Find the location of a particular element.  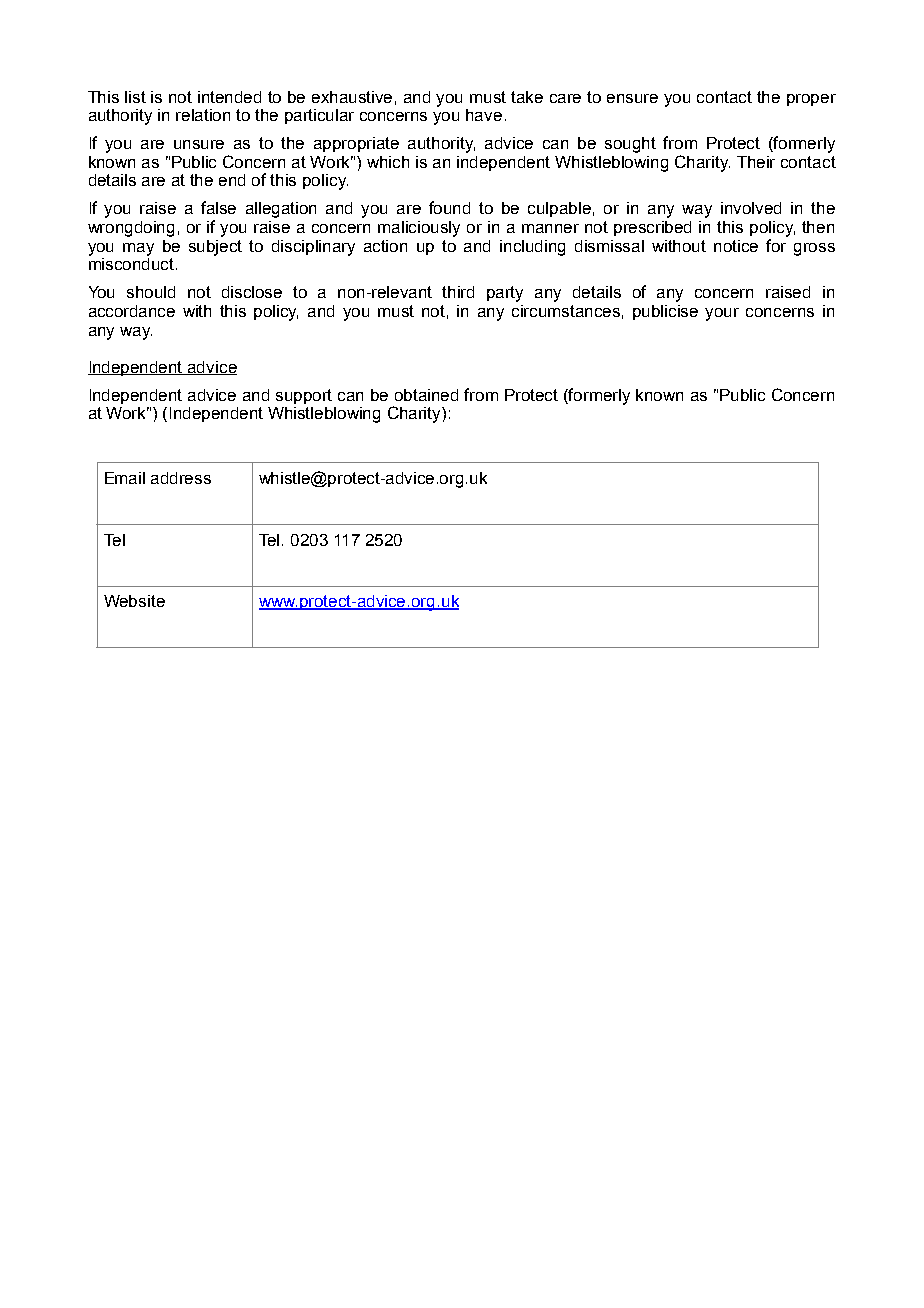

your is located at coordinates (722, 314).
